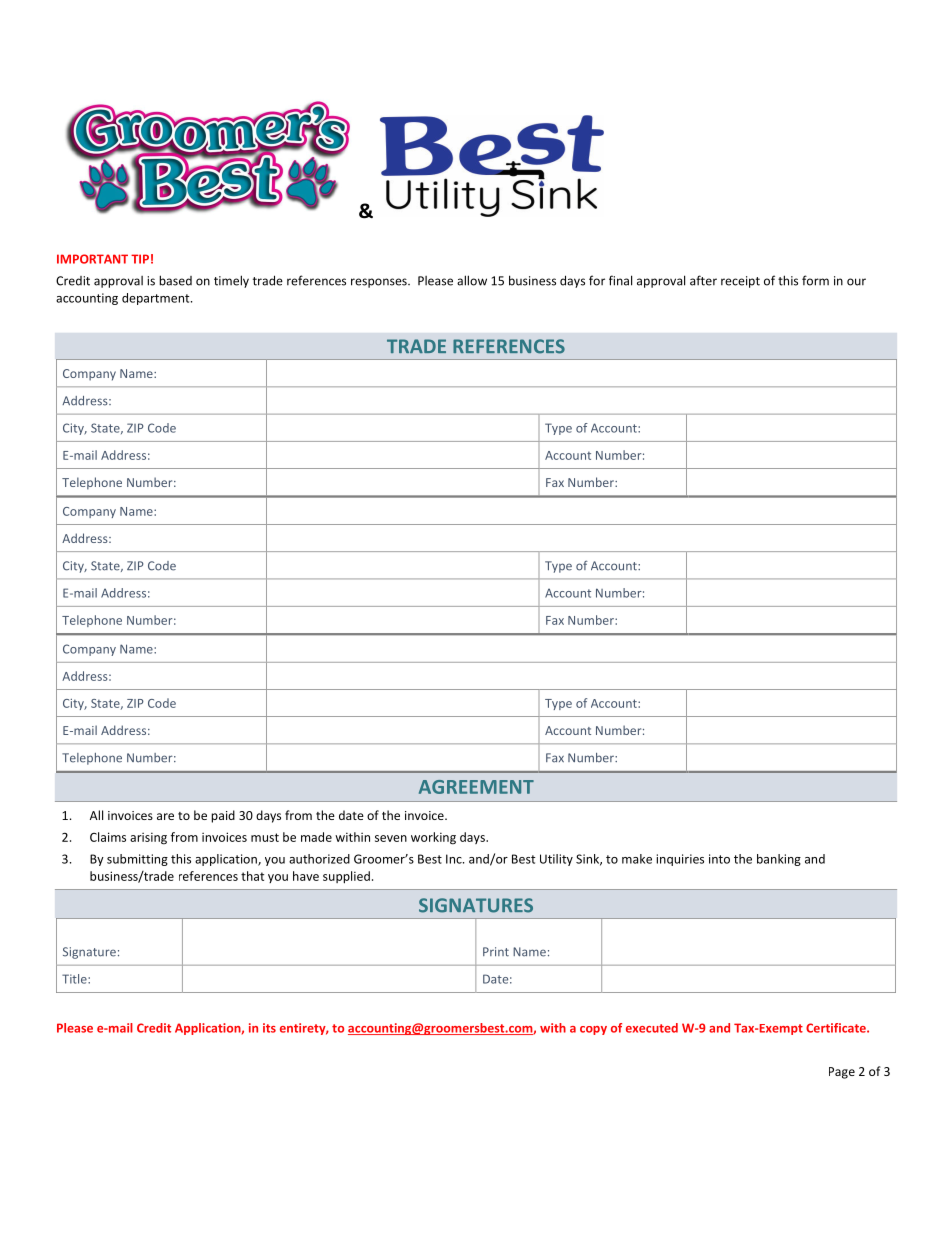 The image size is (952, 1233). I want to click on based, so click(175, 280).
